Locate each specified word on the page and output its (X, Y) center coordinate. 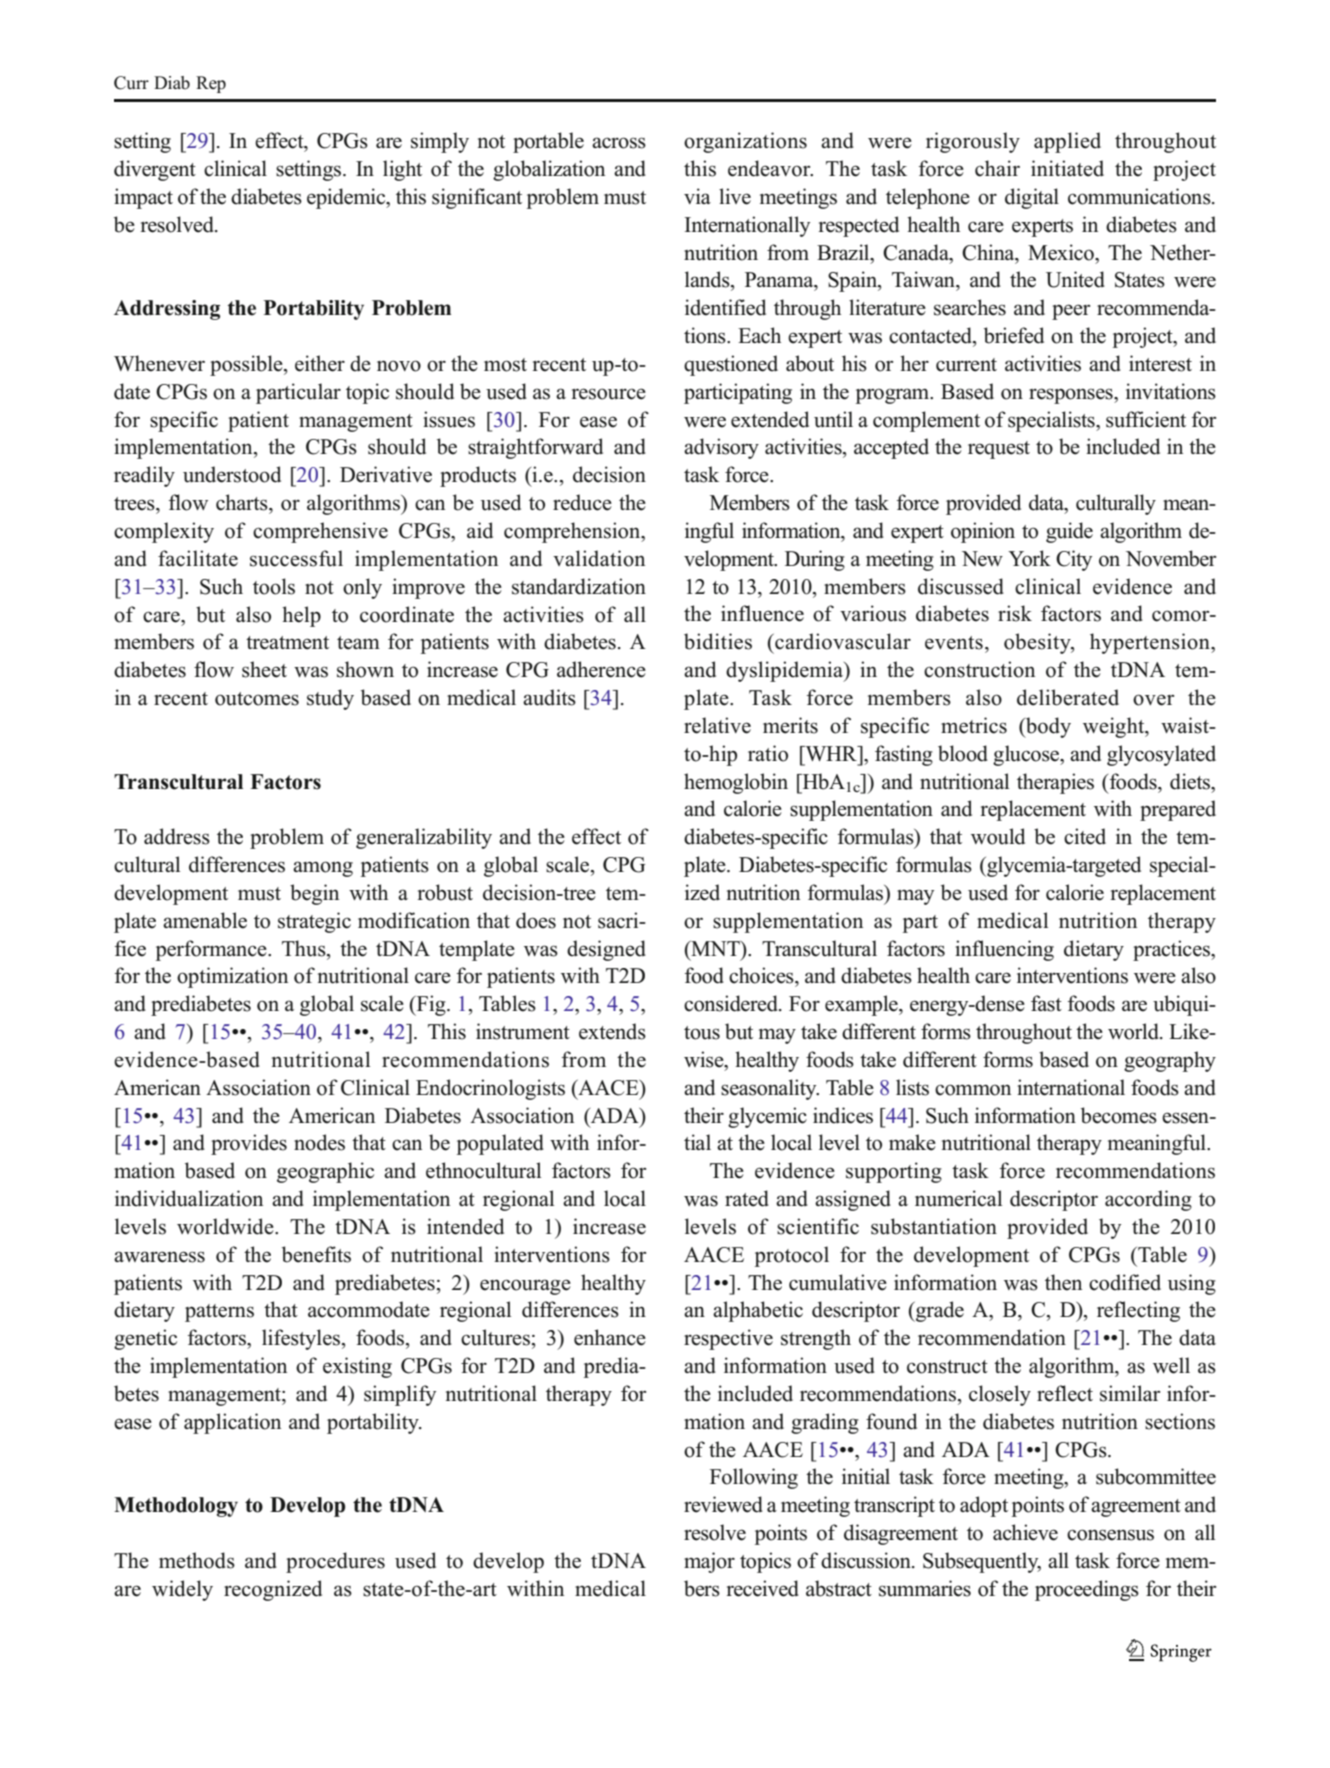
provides (249, 1144)
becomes (1119, 1115)
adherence (601, 669)
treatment (287, 643)
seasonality (770, 1089)
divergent (155, 170)
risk (1015, 613)
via (697, 196)
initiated (1067, 168)
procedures (335, 1562)
